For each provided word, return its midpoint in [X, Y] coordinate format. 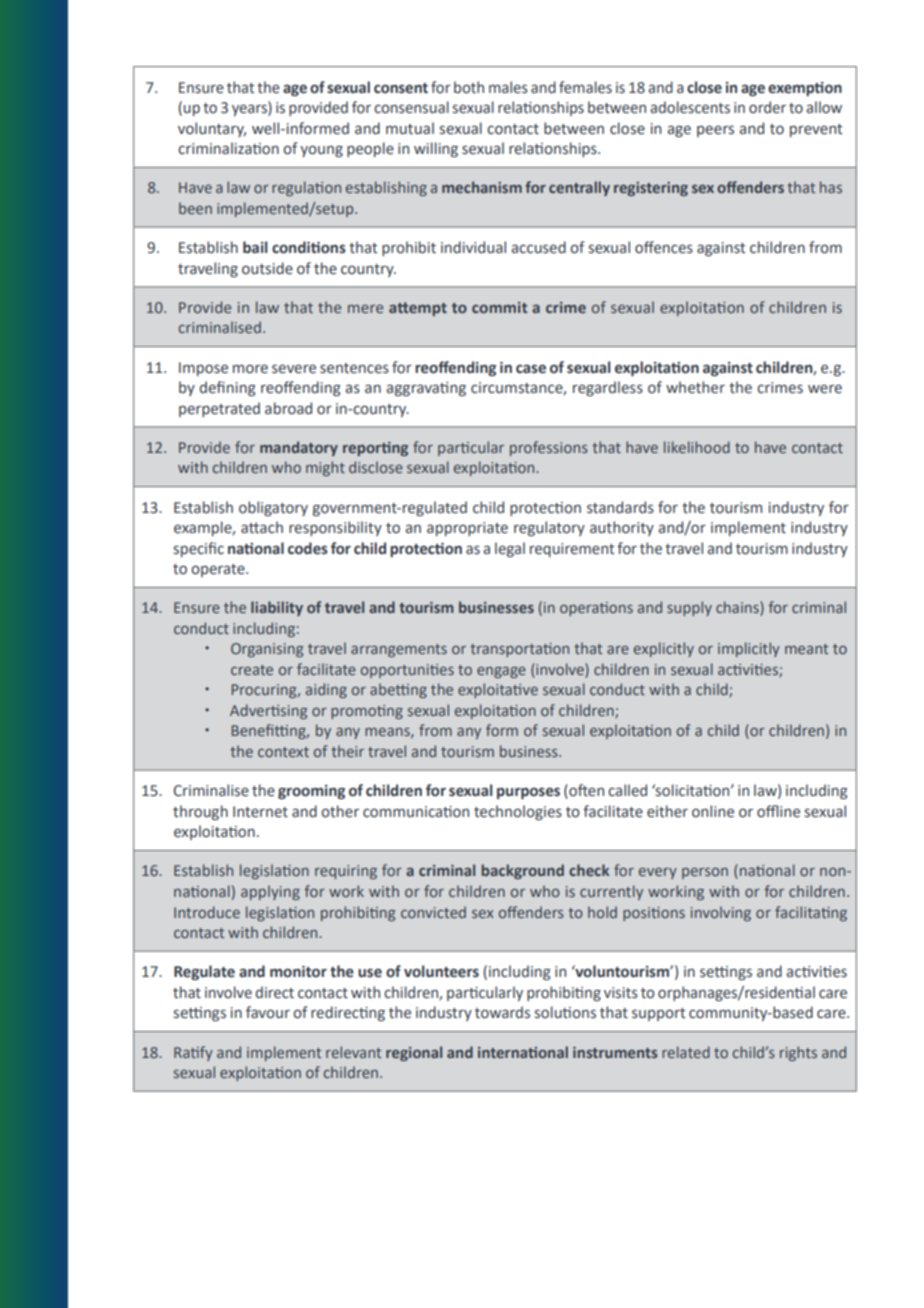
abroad [288, 408]
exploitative [498, 690]
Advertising [268, 711]
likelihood [697, 447]
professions [549, 448]
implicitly [749, 649]
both [469, 87]
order [767, 107]
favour [268, 1012]
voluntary [212, 129]
